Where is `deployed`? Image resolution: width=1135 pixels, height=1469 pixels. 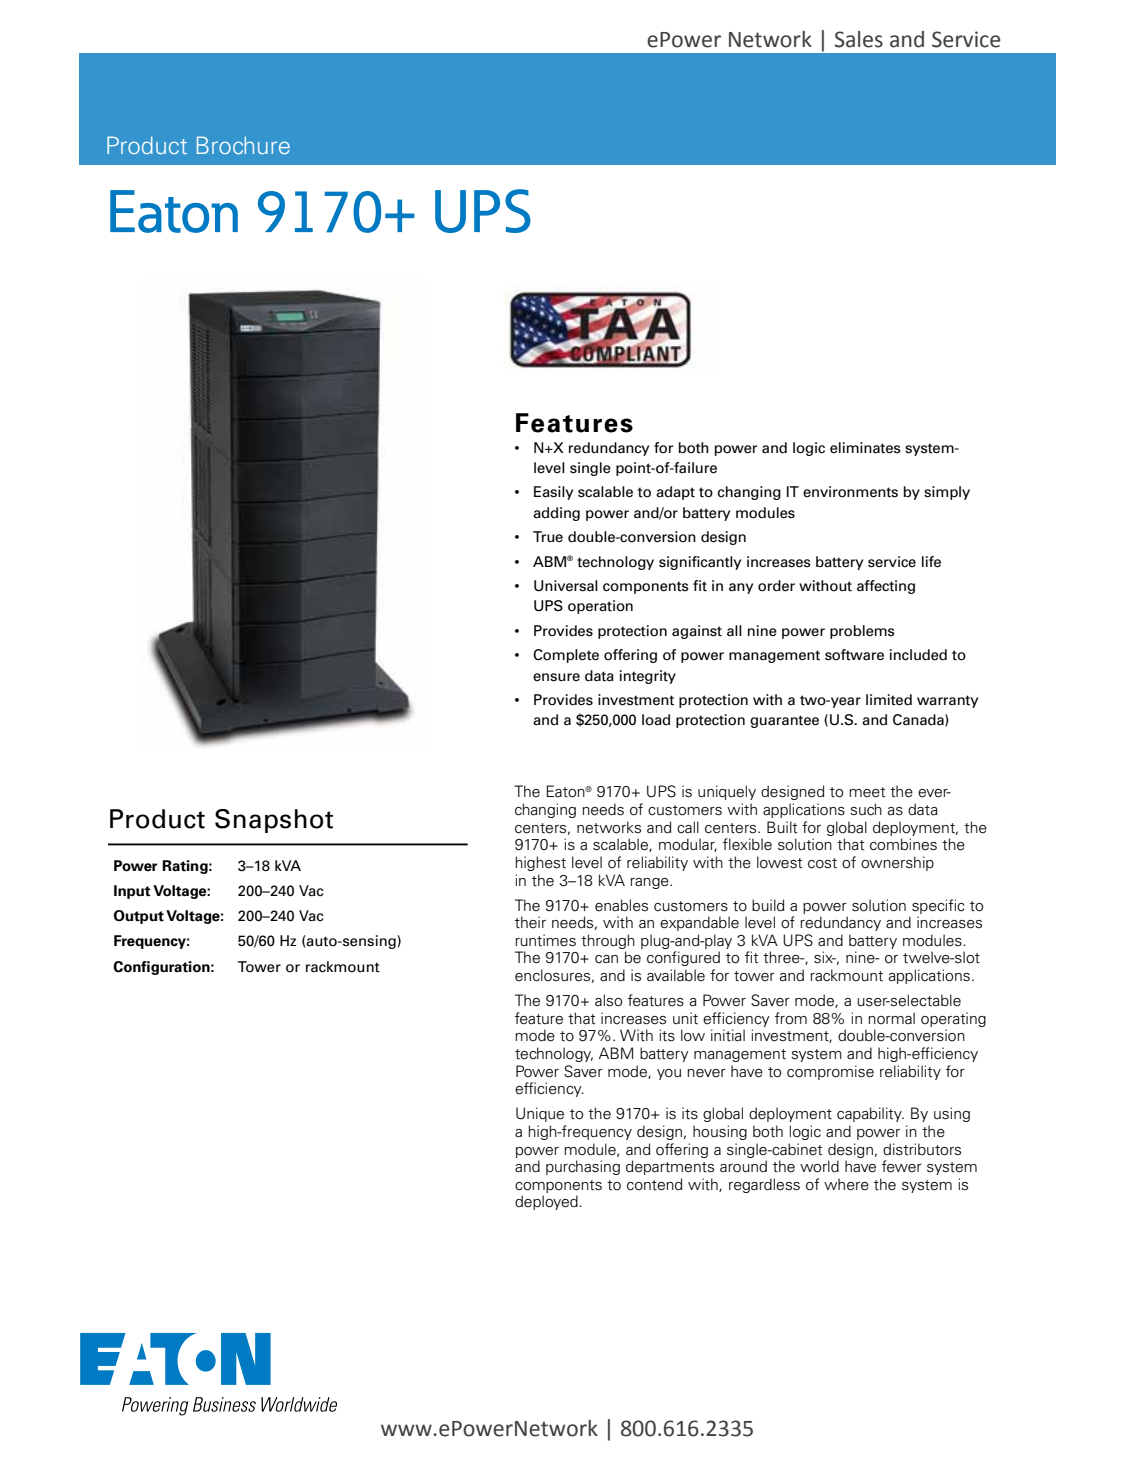 deployed is located at coordinates (547, 1202).
